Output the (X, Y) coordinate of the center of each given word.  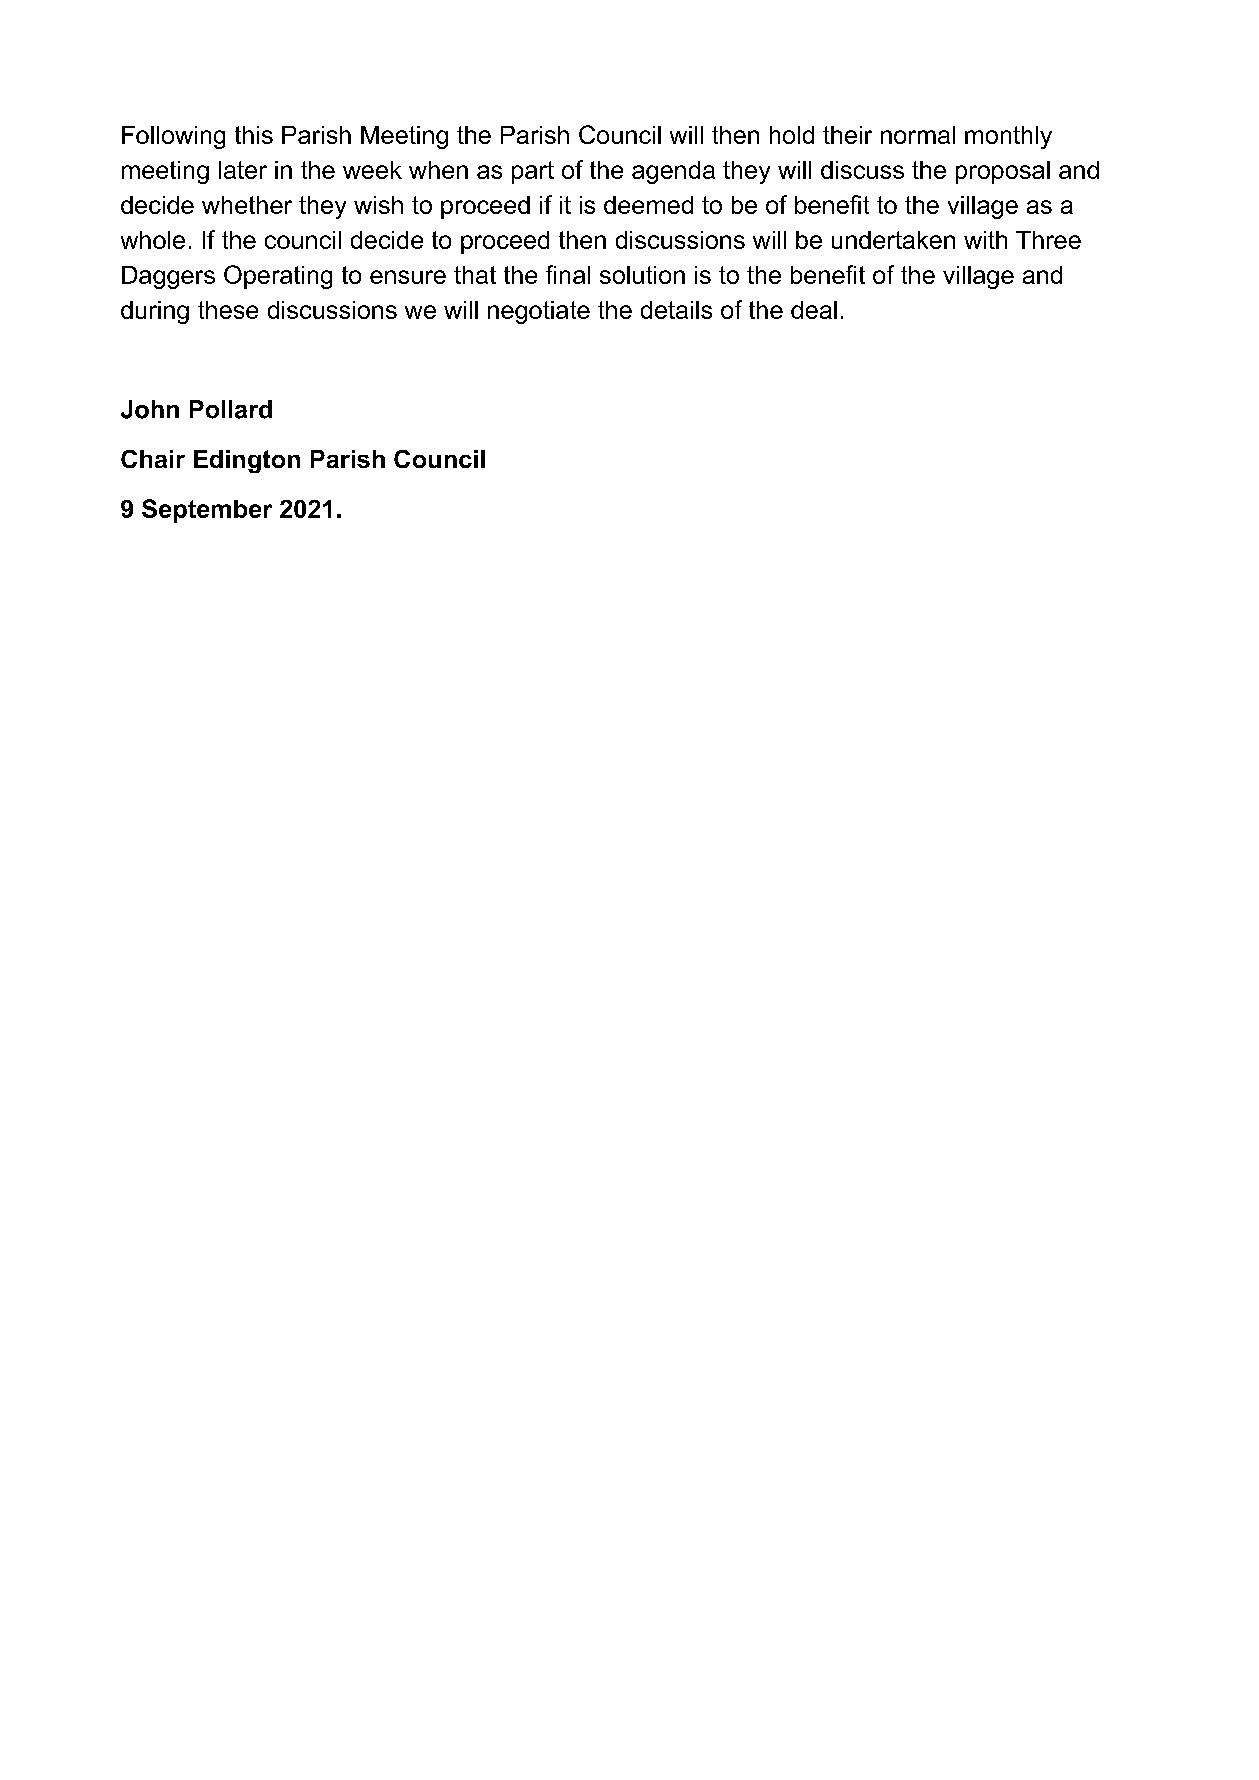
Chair (153, 459)
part (533, 172)
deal (814, 310)
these (228, 310)
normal (918, 135)
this (254, 135)
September (207, 511)
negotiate (539, 312)
